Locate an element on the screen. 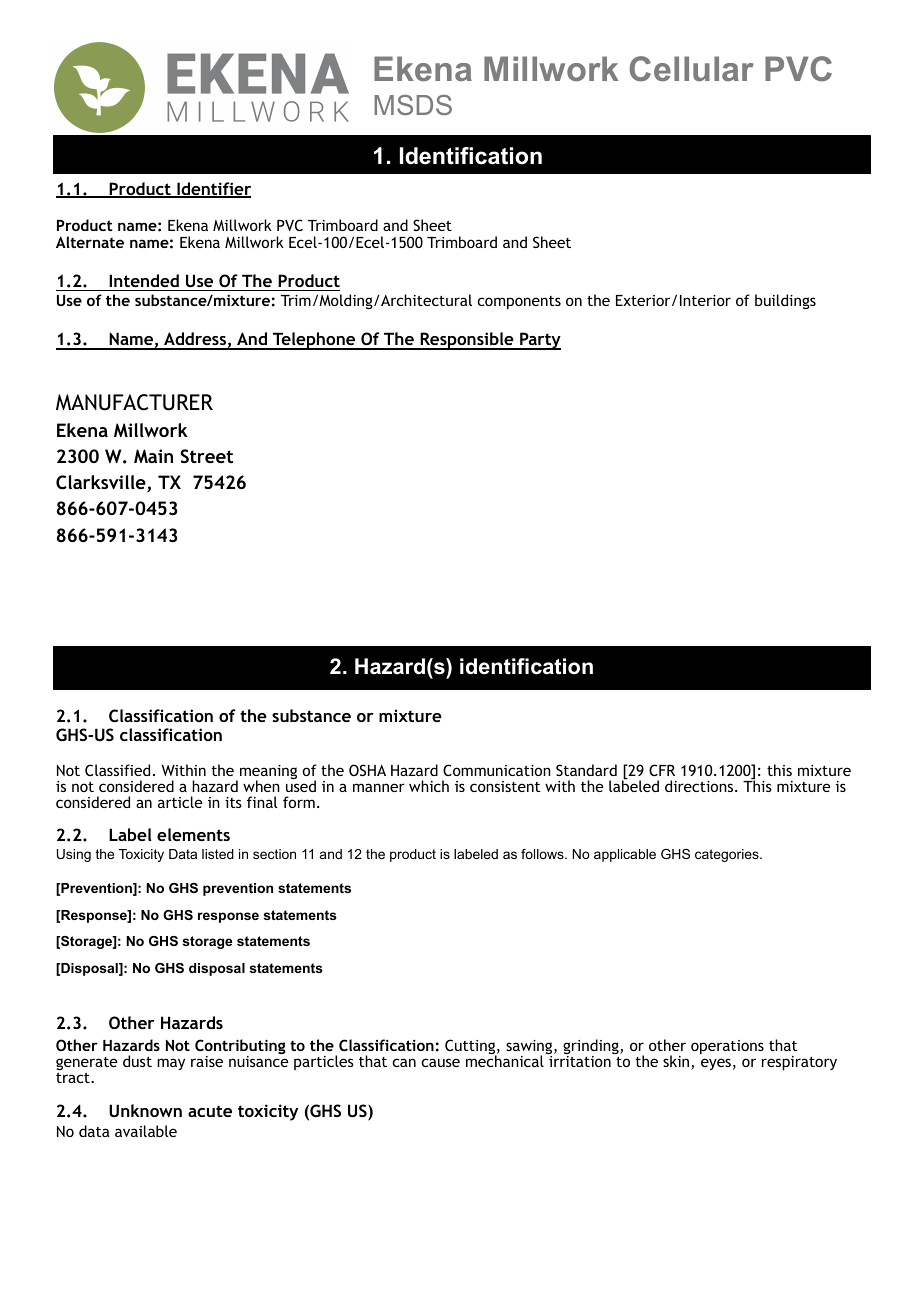  CFR is located at coordinates (662, 770).
